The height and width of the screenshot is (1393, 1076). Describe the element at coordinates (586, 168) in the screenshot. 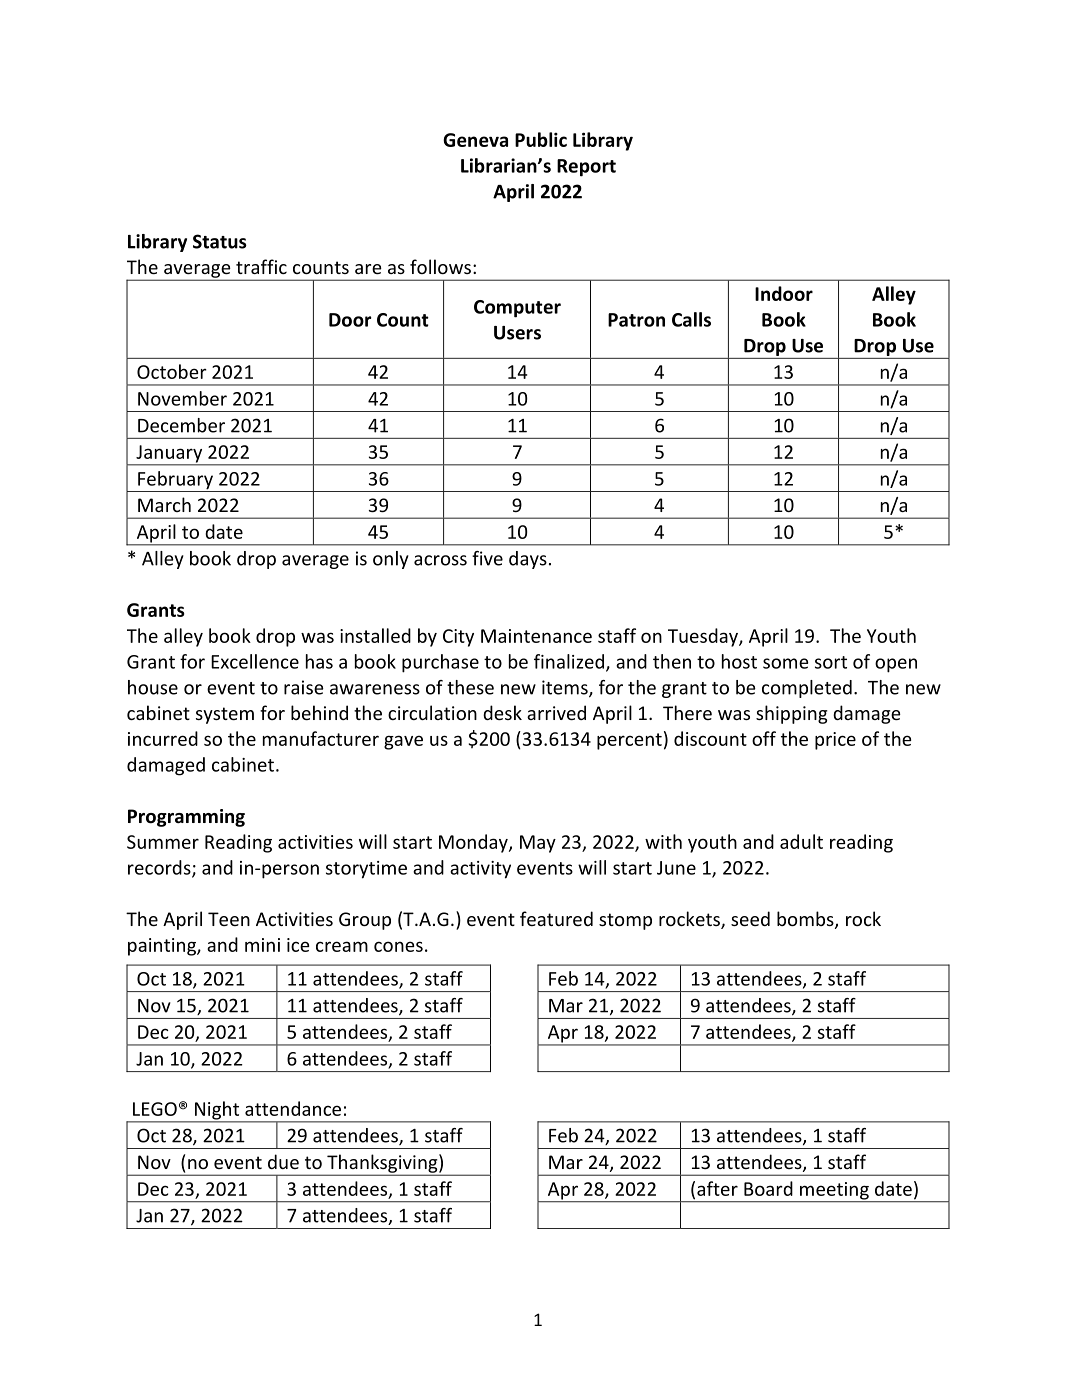

I see `Report` at that location.
